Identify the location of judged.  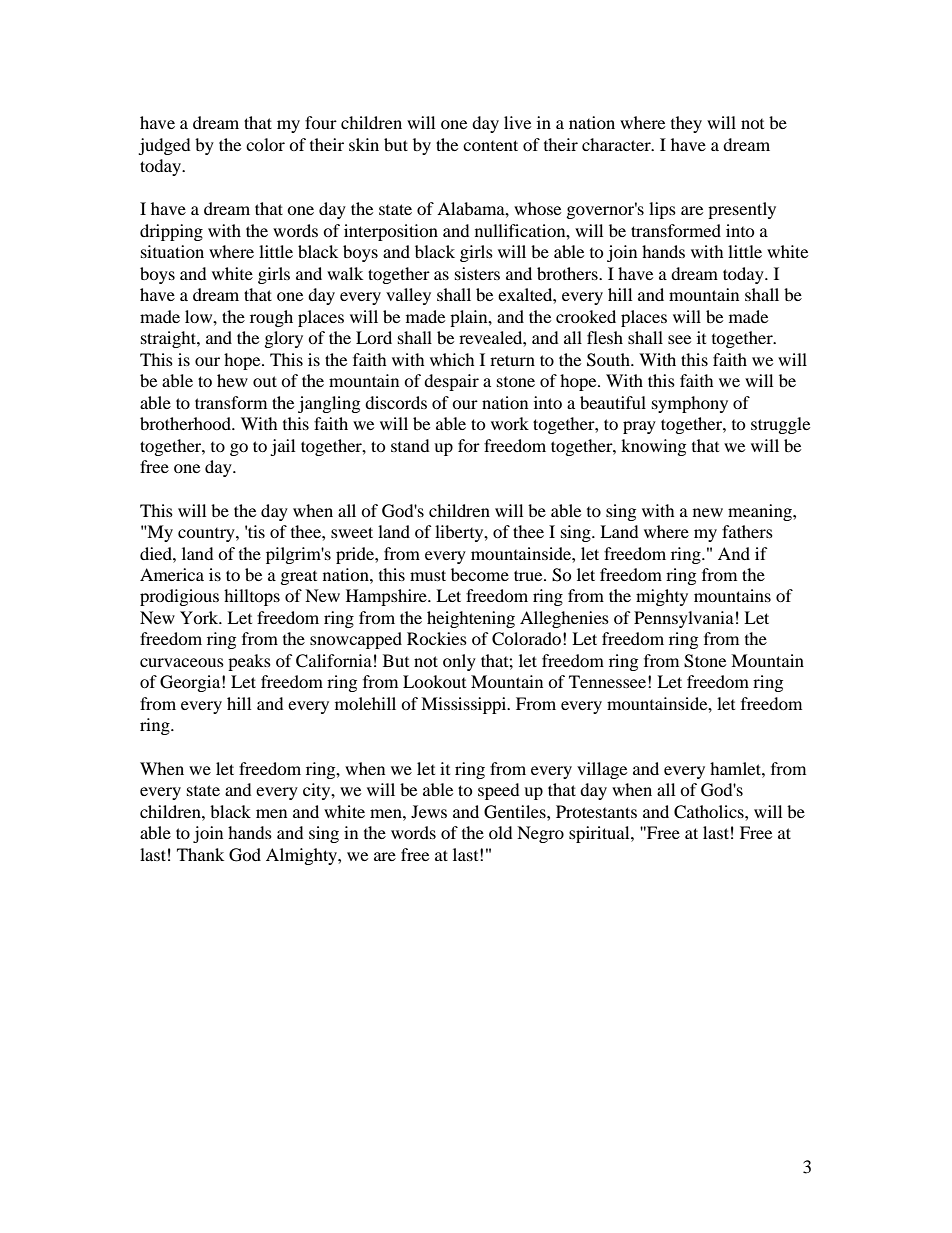
(164, 146).
